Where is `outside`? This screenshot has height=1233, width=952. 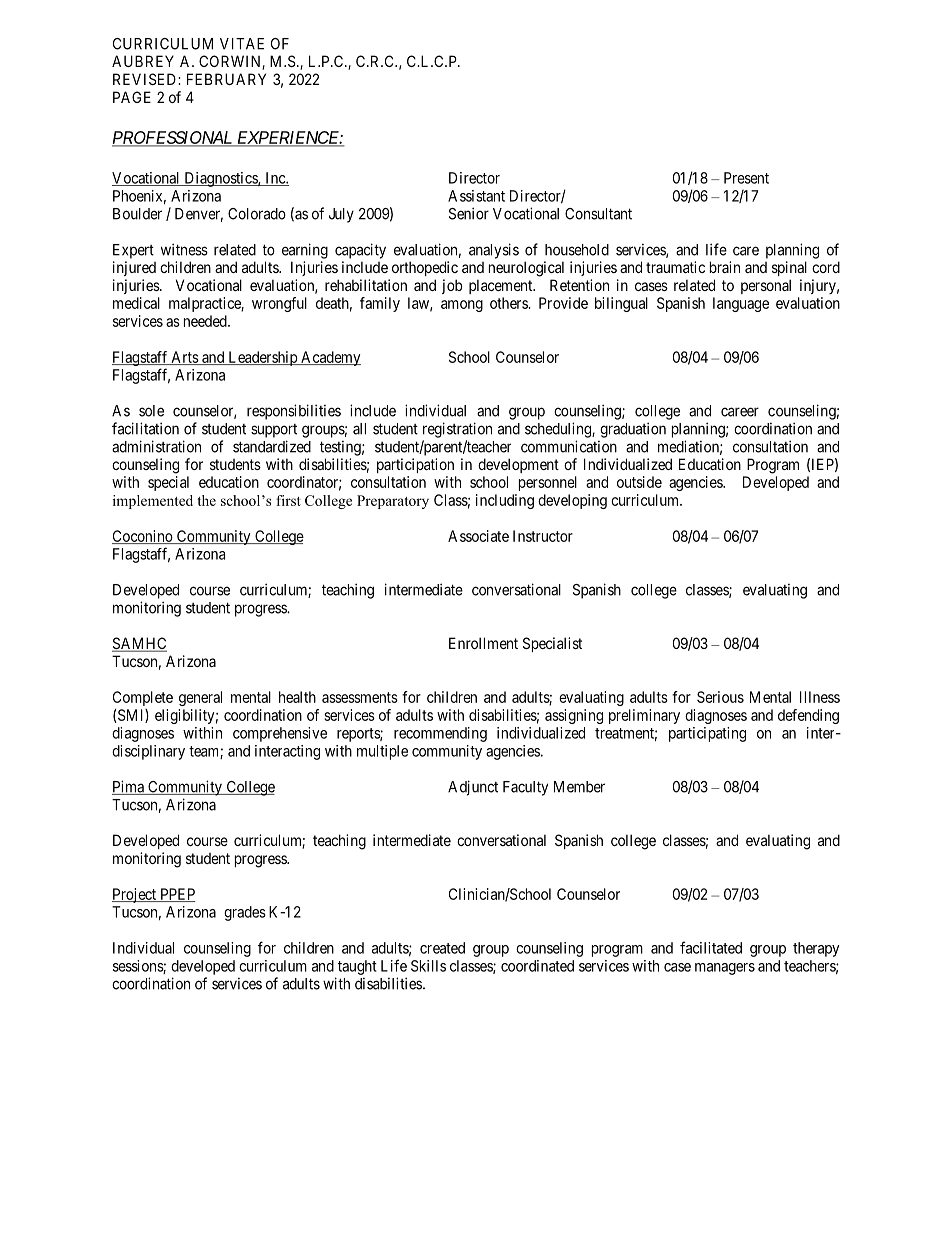 outside is located at coordinates (639, 482).
